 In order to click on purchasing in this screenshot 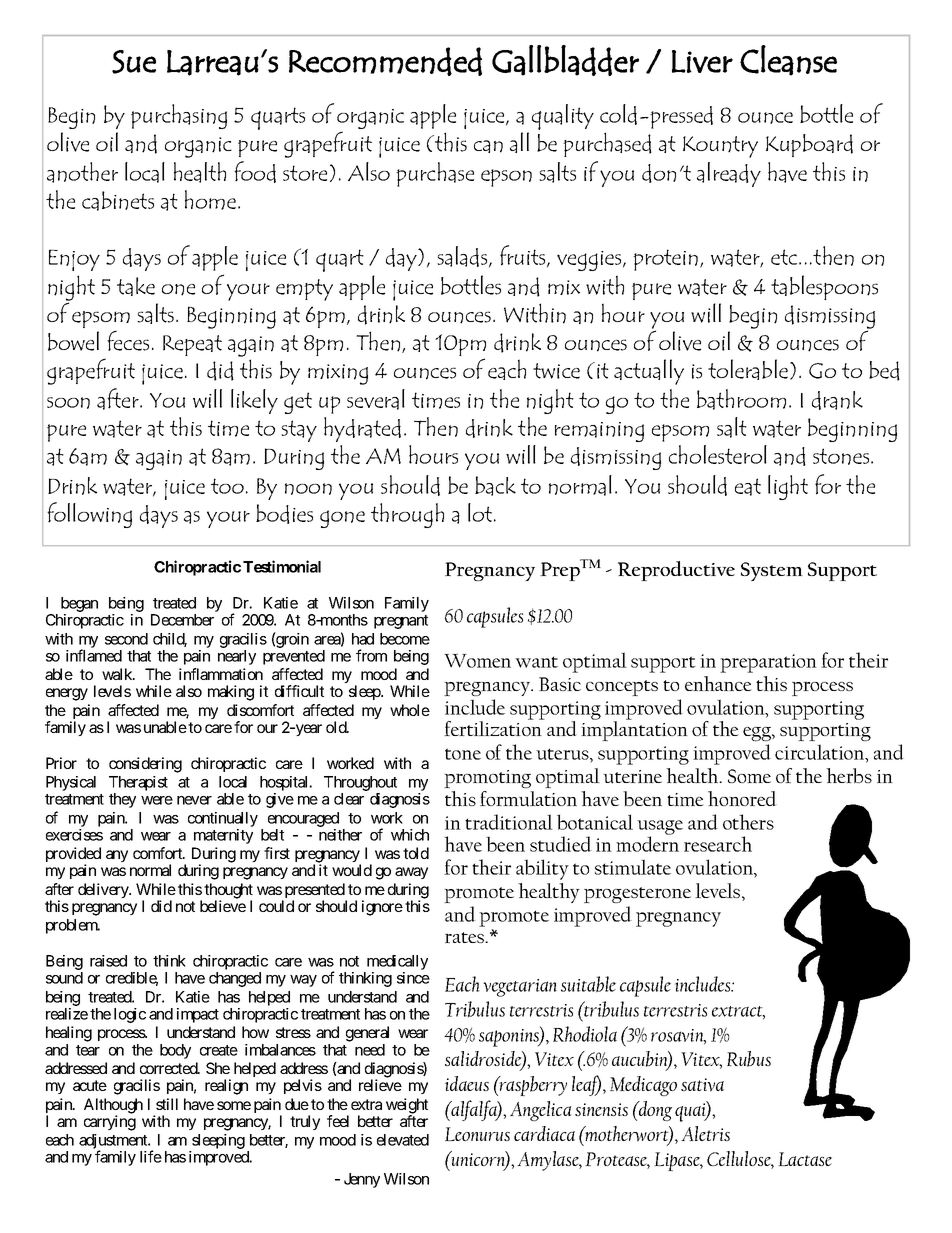, I will do `click(179, 116)`.
